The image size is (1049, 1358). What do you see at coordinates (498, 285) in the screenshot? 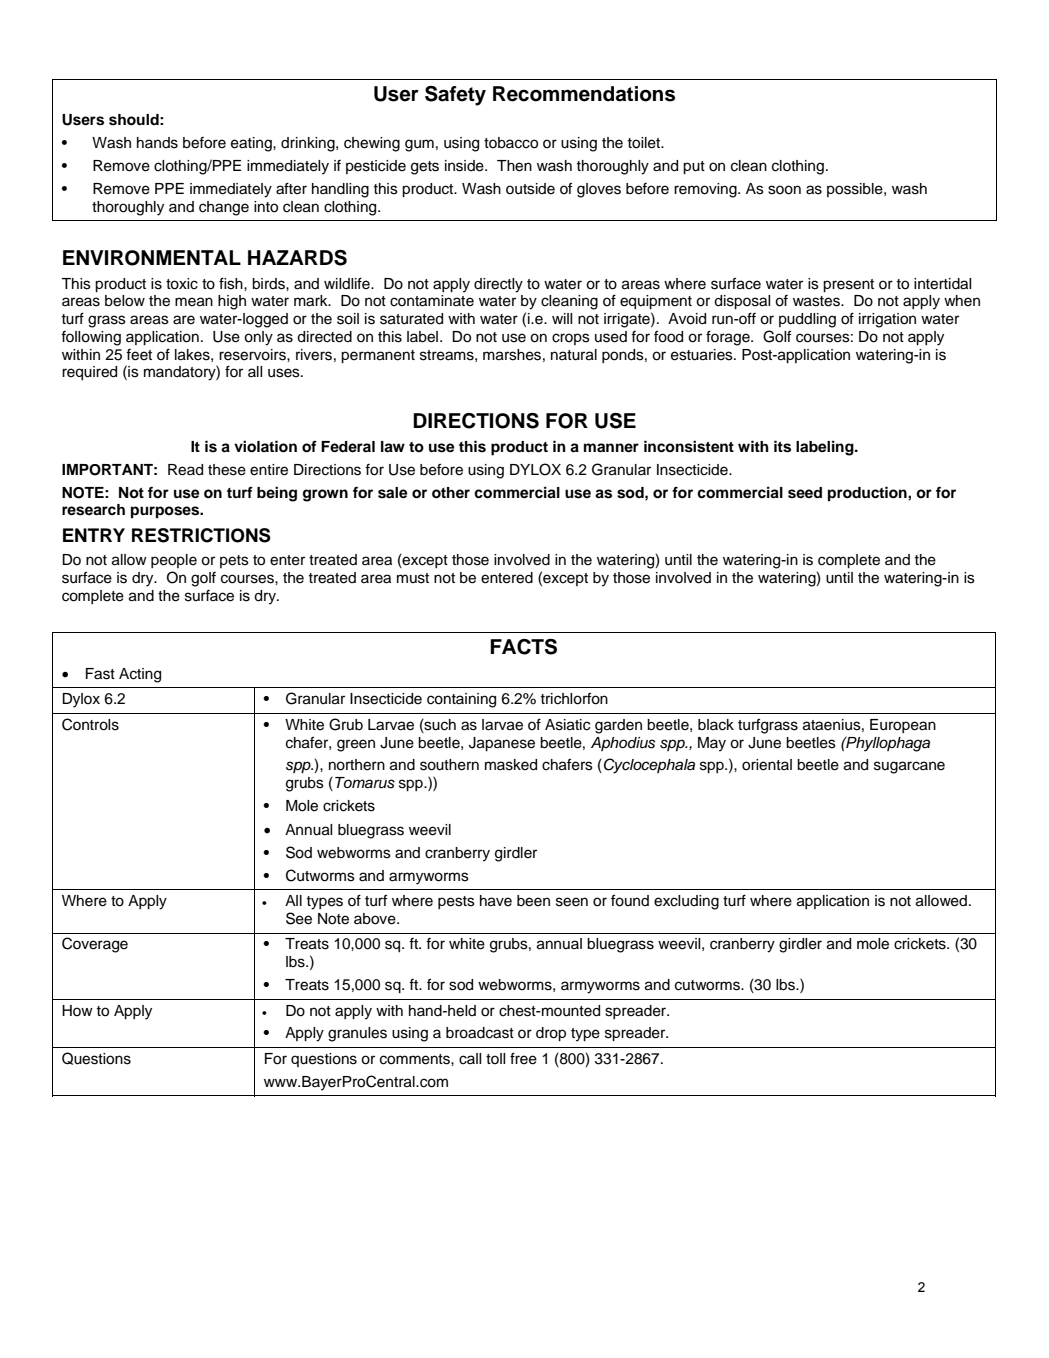
I see `directly` at bounding box center [498, 285].
